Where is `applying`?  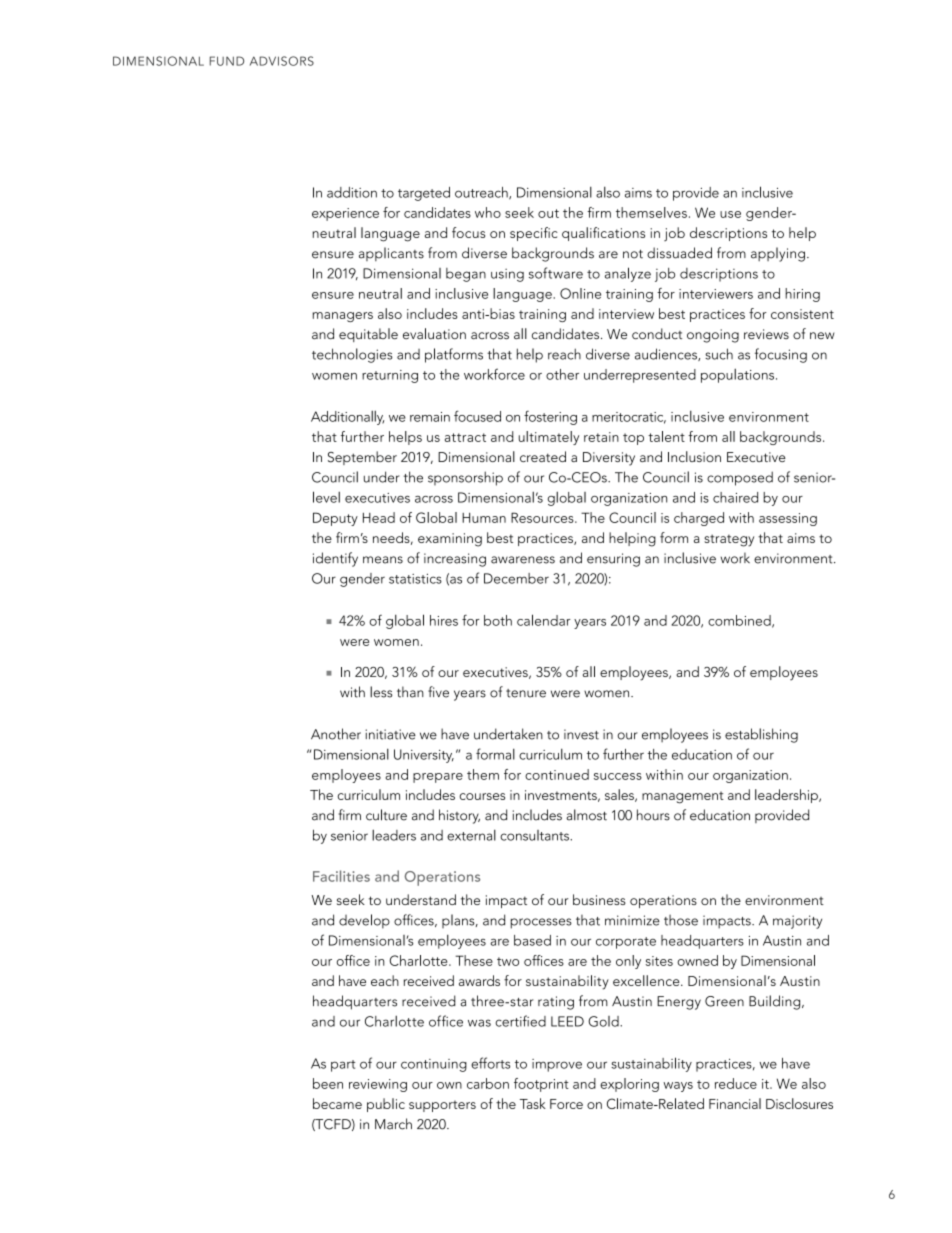
applying is located at coordinates (778, 254).
